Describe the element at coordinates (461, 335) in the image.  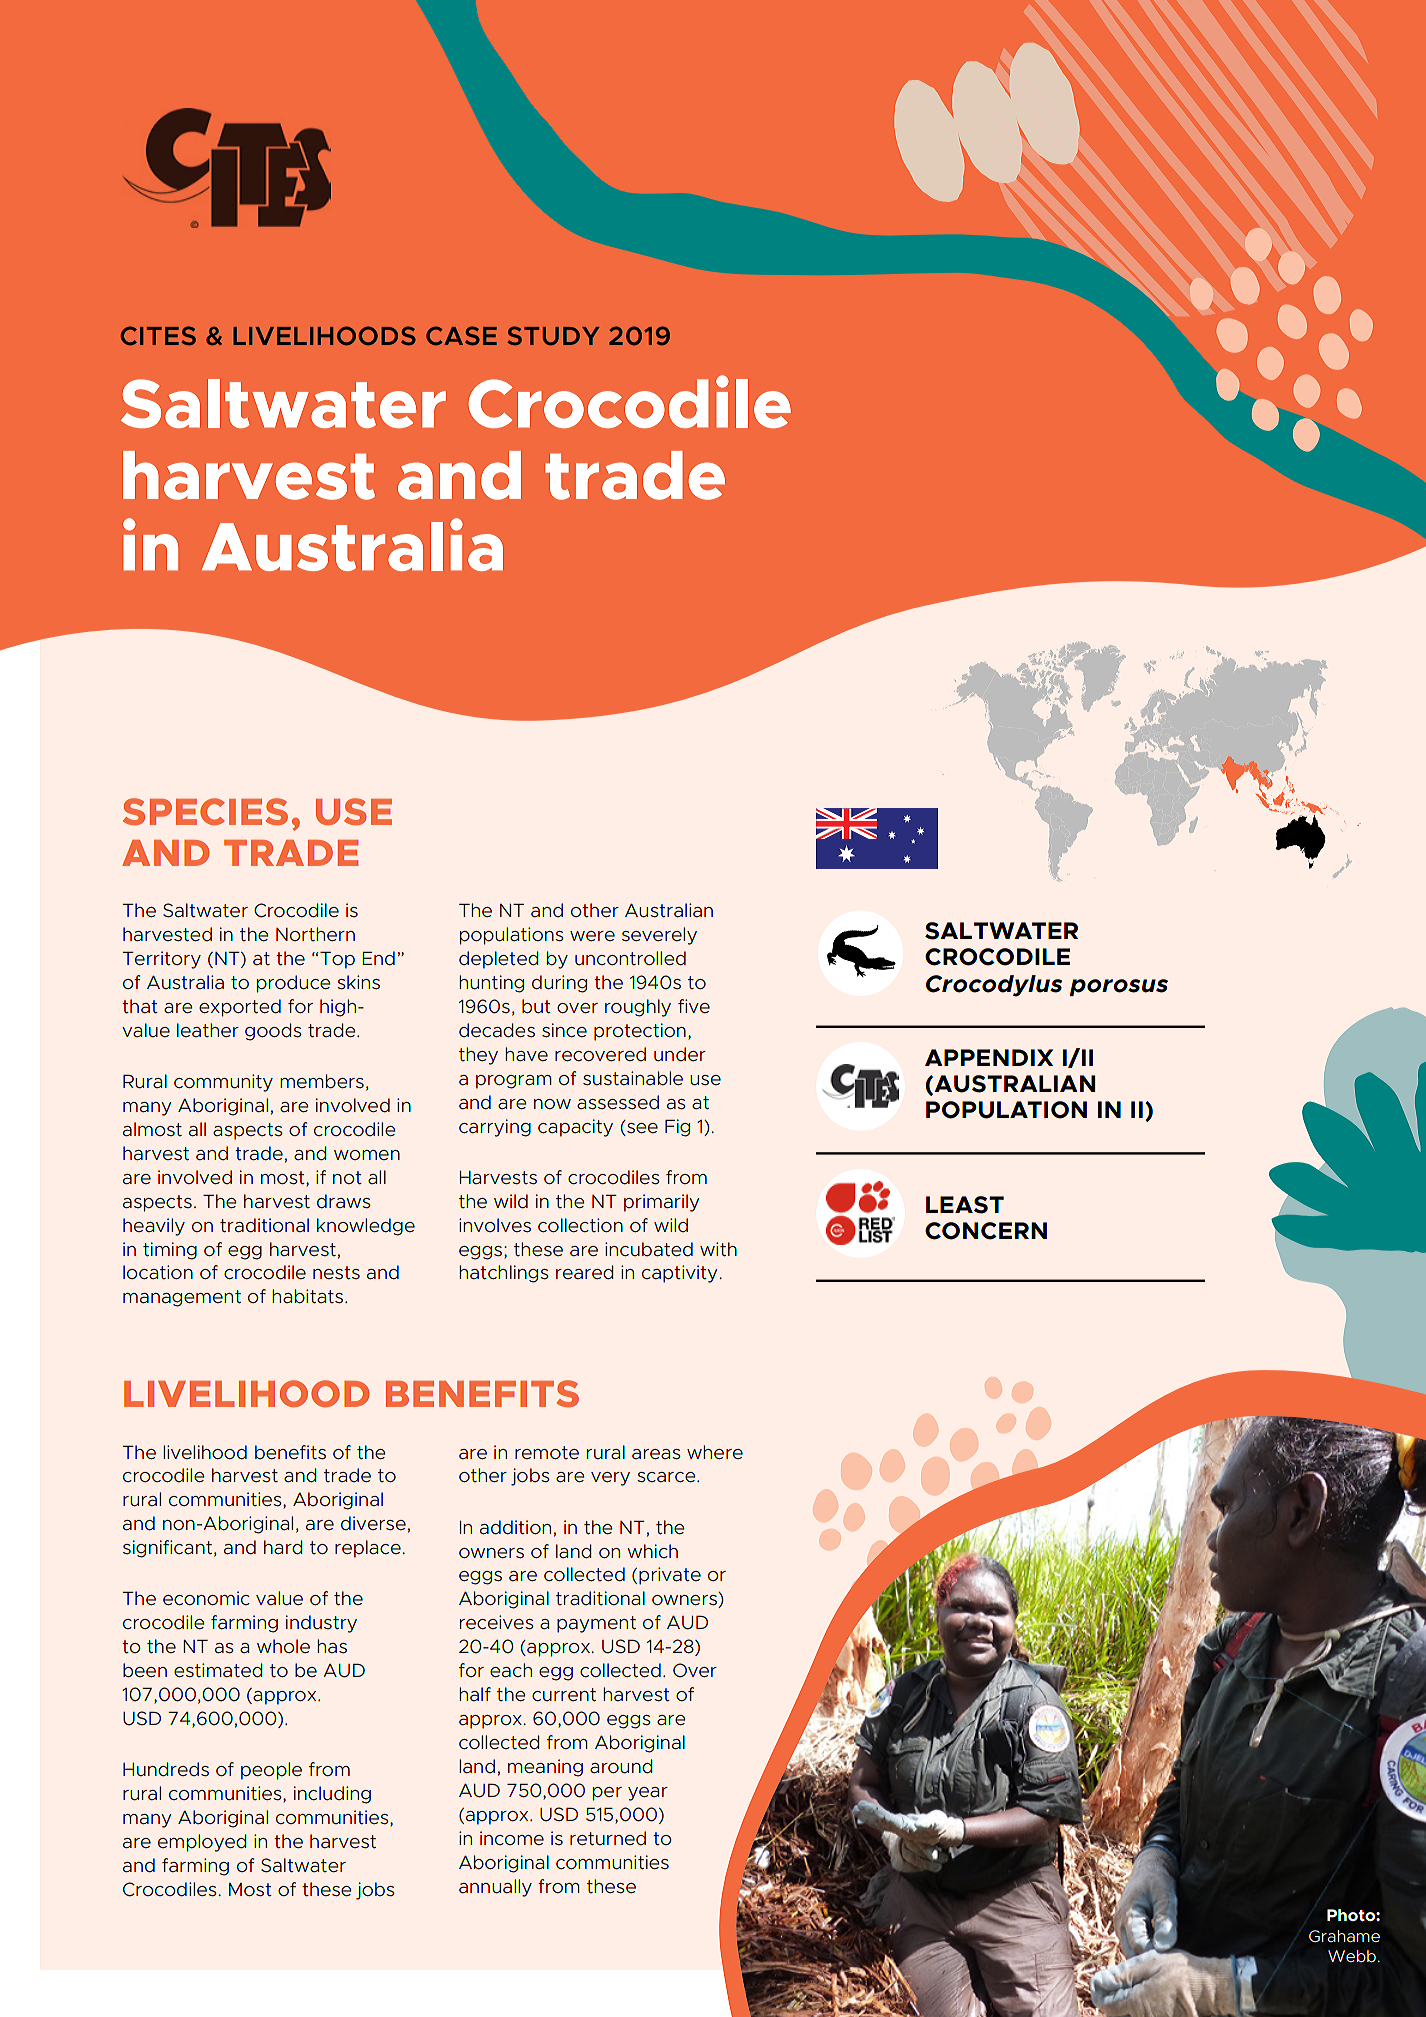
I see `CASE` at that location.
